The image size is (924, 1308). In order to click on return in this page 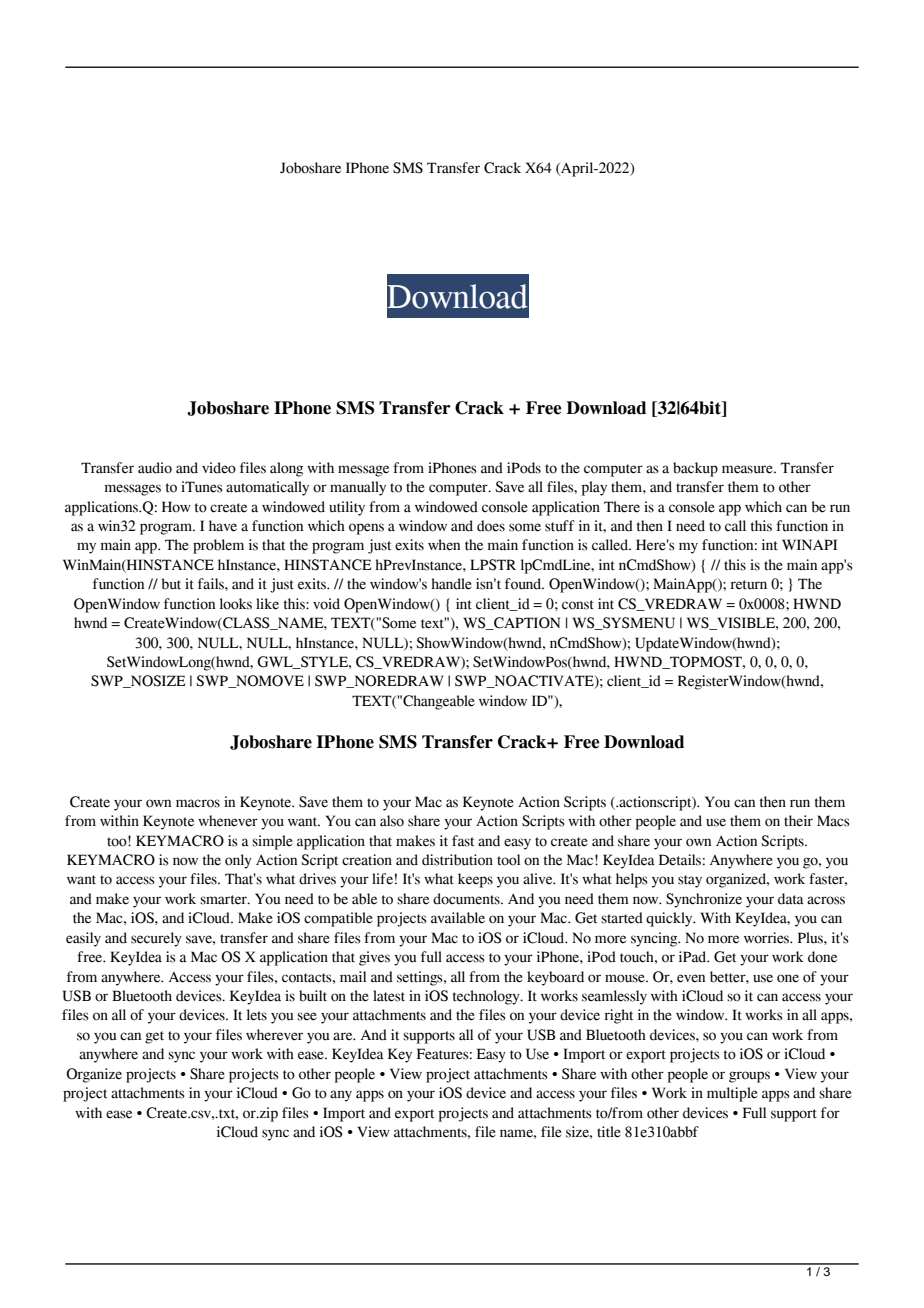, I will do `click(748, 585)`.
